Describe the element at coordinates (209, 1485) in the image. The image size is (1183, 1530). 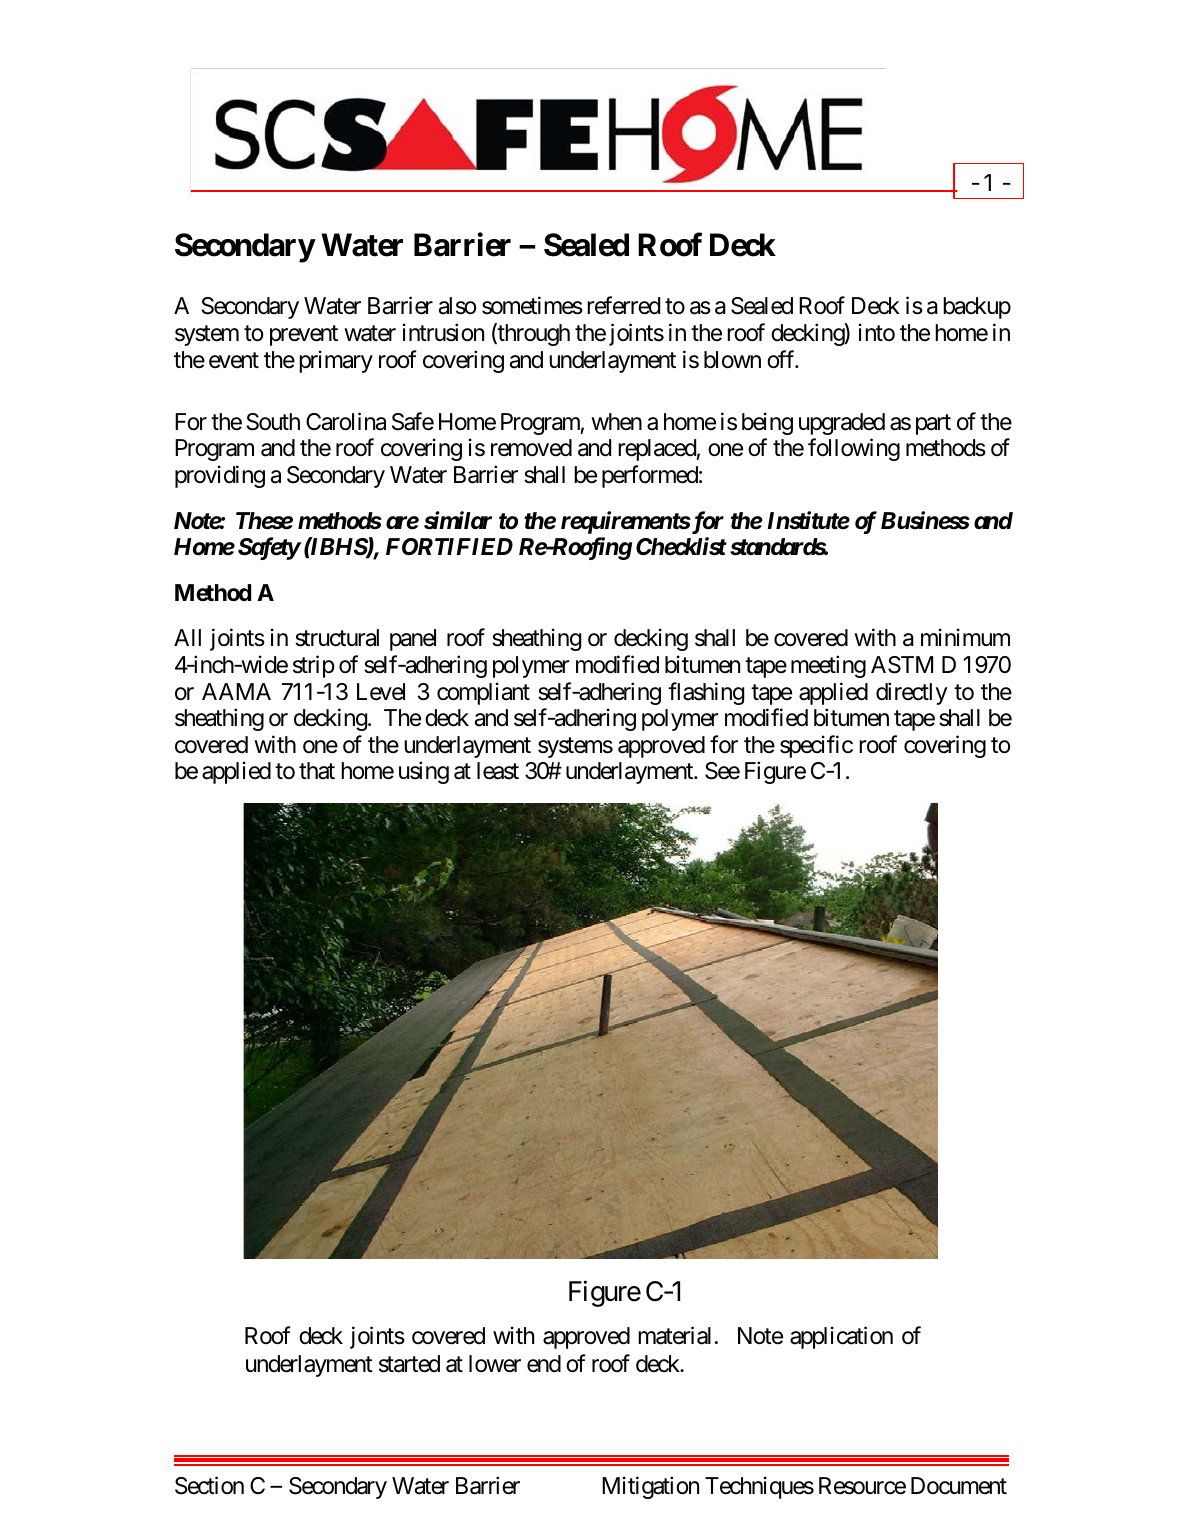
I see `Section` at that location.
